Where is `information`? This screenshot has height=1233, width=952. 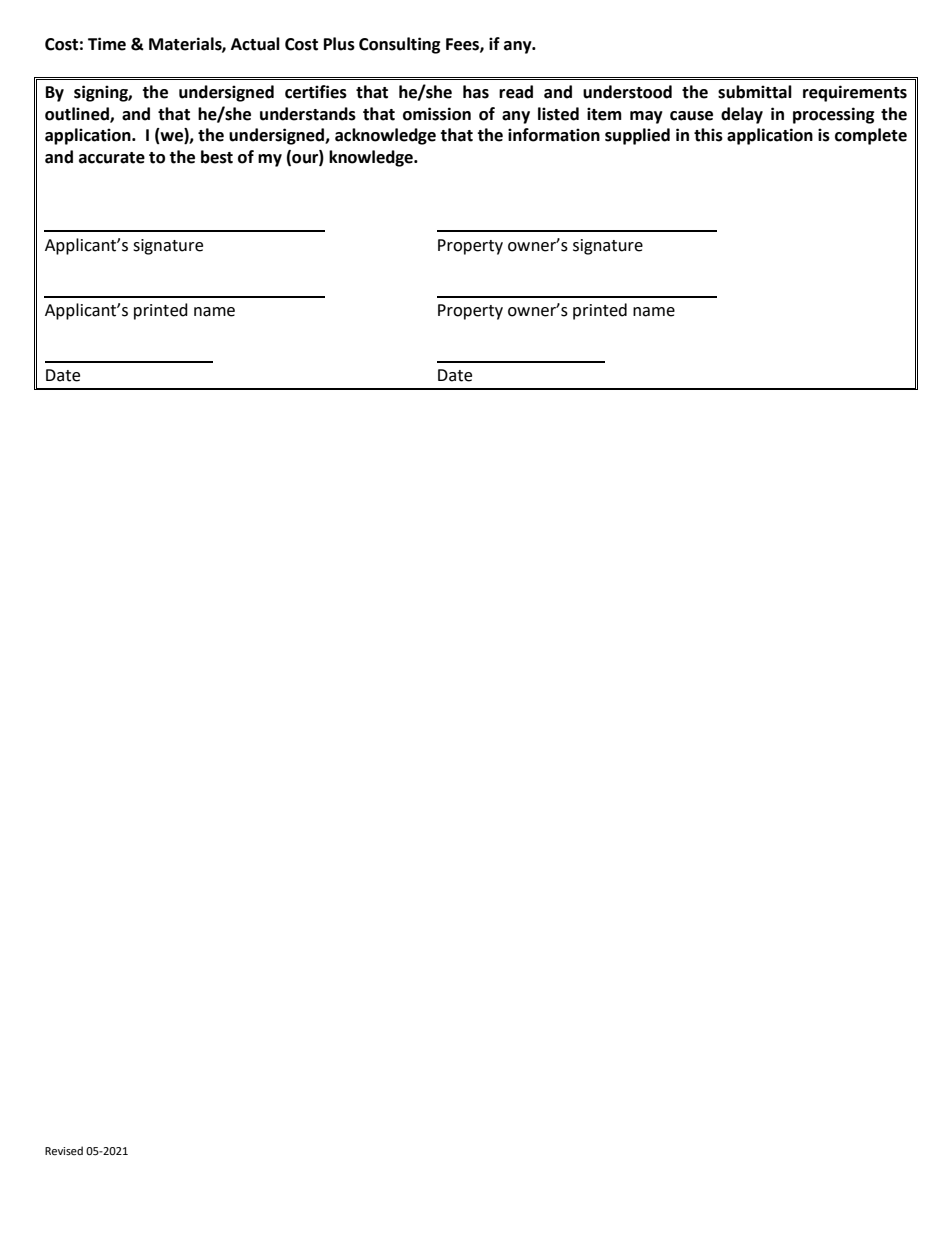
information is located at coordinates (554, 135).
